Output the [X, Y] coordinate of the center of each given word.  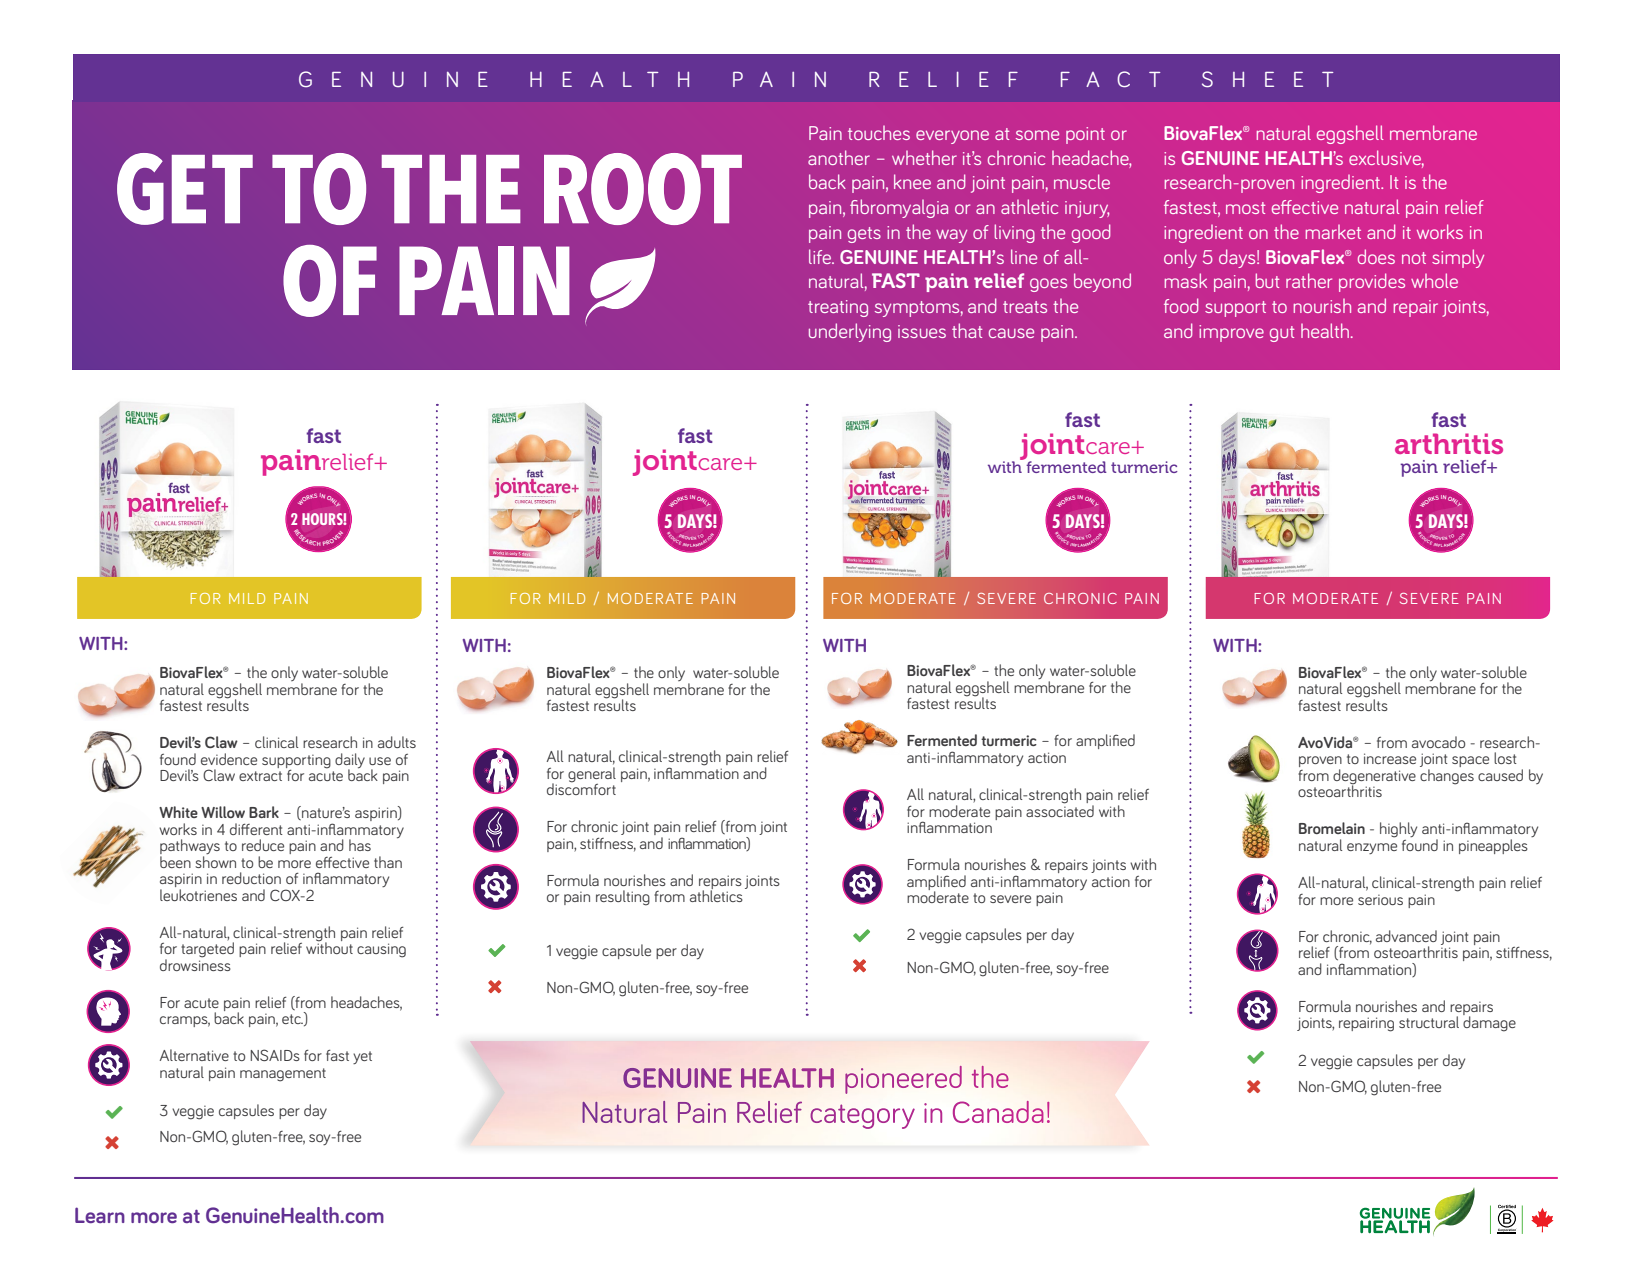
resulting [623, 898]
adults [397, 742]
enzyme [1372, 848]
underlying [850, 332]
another [839, 157]
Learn [100, 1215]
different [256, 829]
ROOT [643, 189]
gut [1282, 334]
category [862, 1116]
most [1245, 208]
